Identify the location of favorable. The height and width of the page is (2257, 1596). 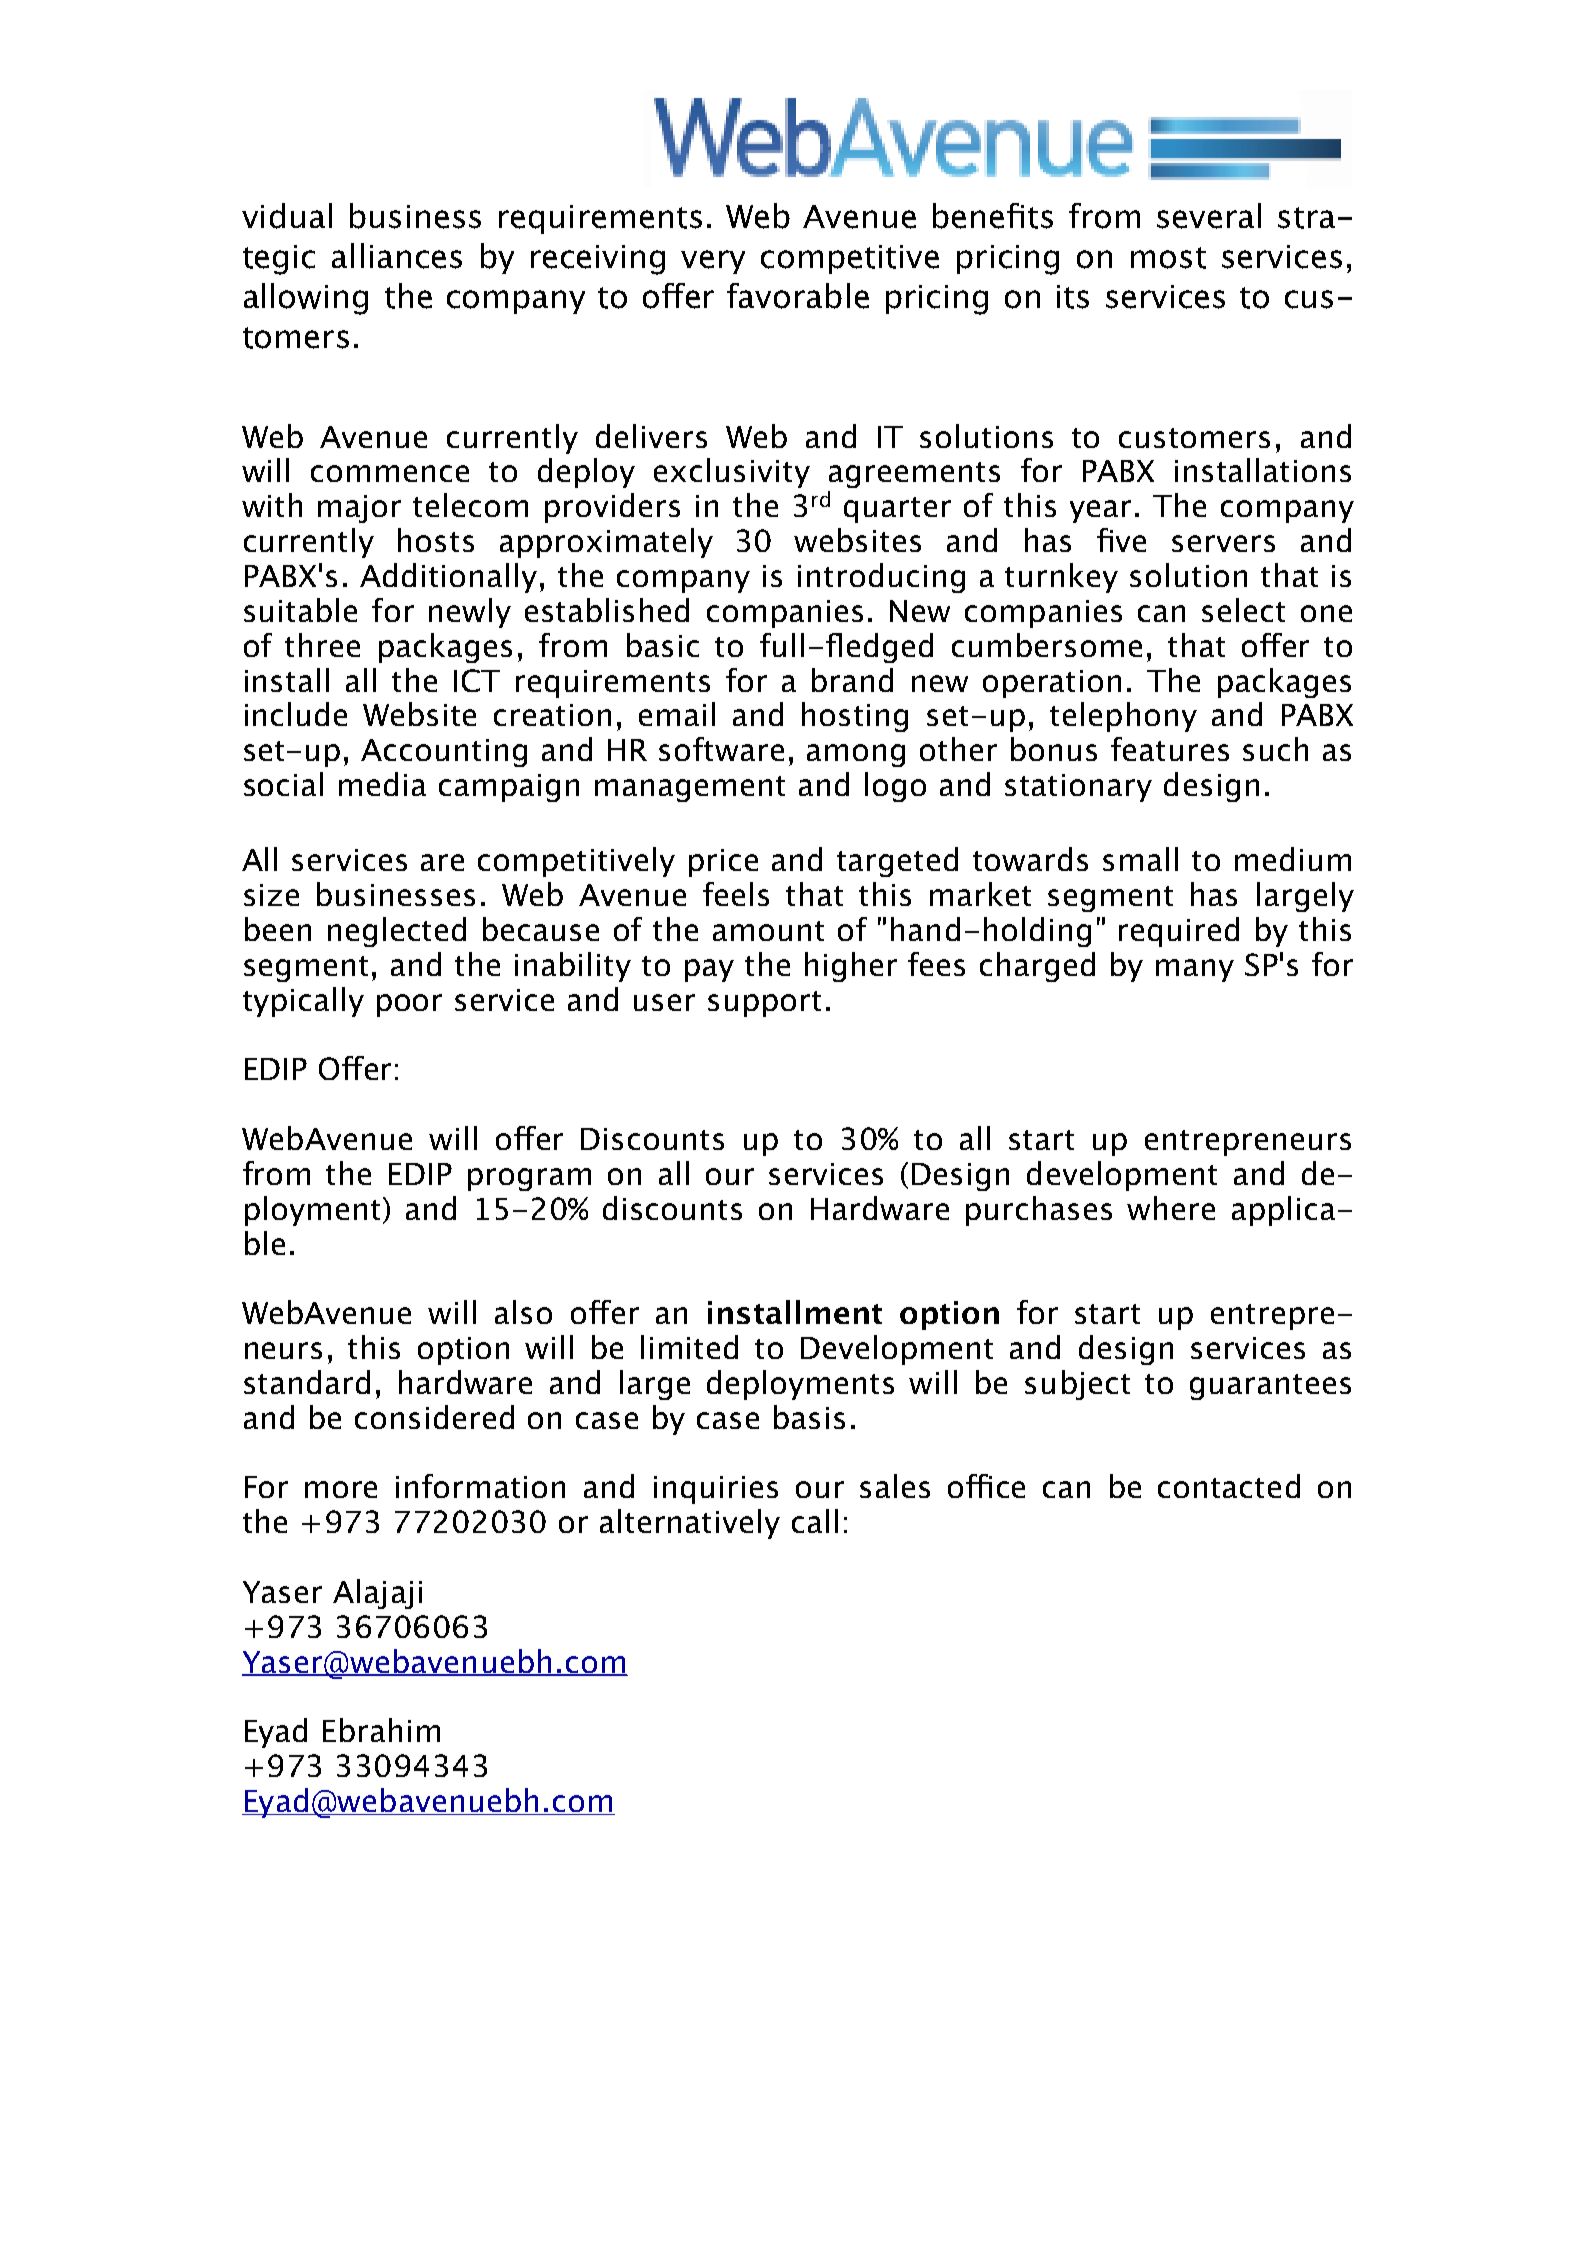
(798, 296).
